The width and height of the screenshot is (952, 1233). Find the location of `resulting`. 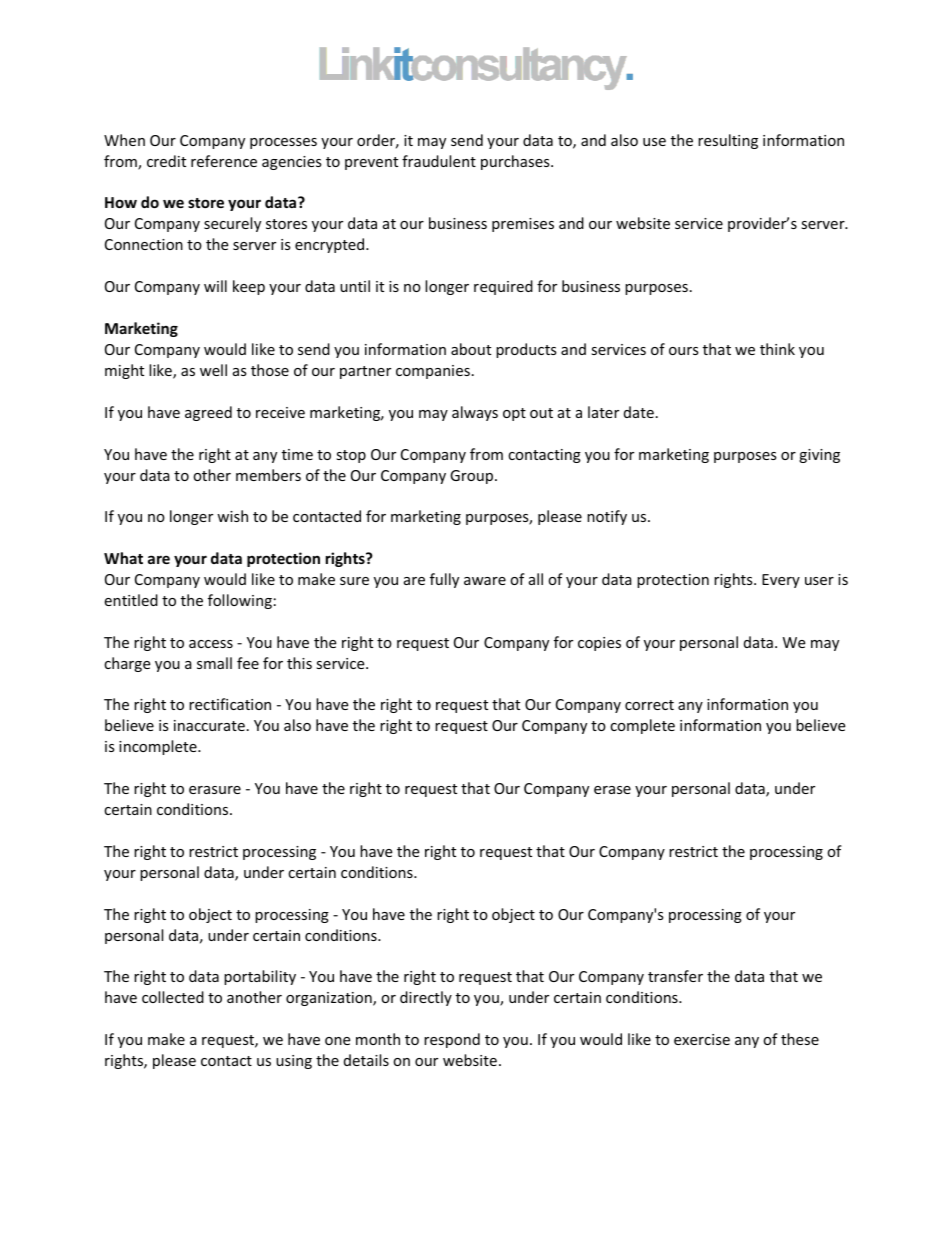

resulting is located at coordinates (728, 141).
